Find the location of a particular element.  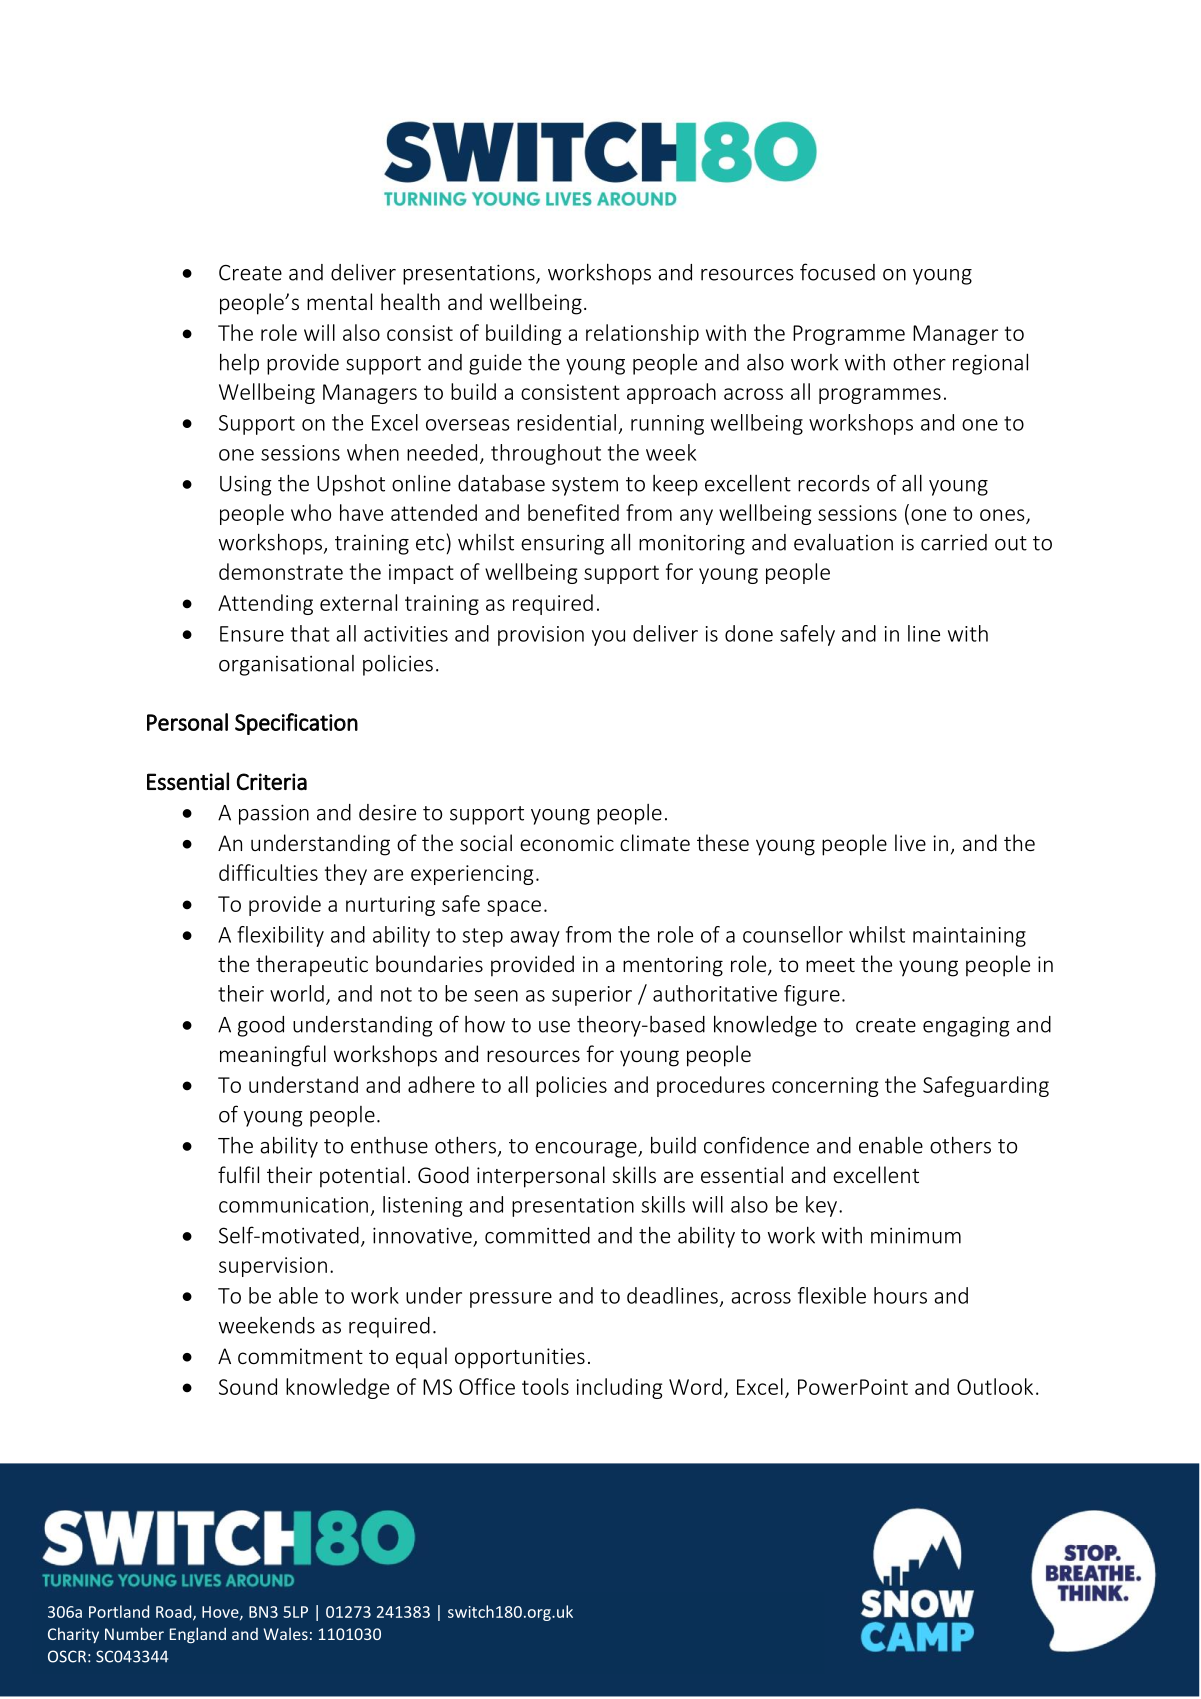

guide is located at coordinates (495, 364).
